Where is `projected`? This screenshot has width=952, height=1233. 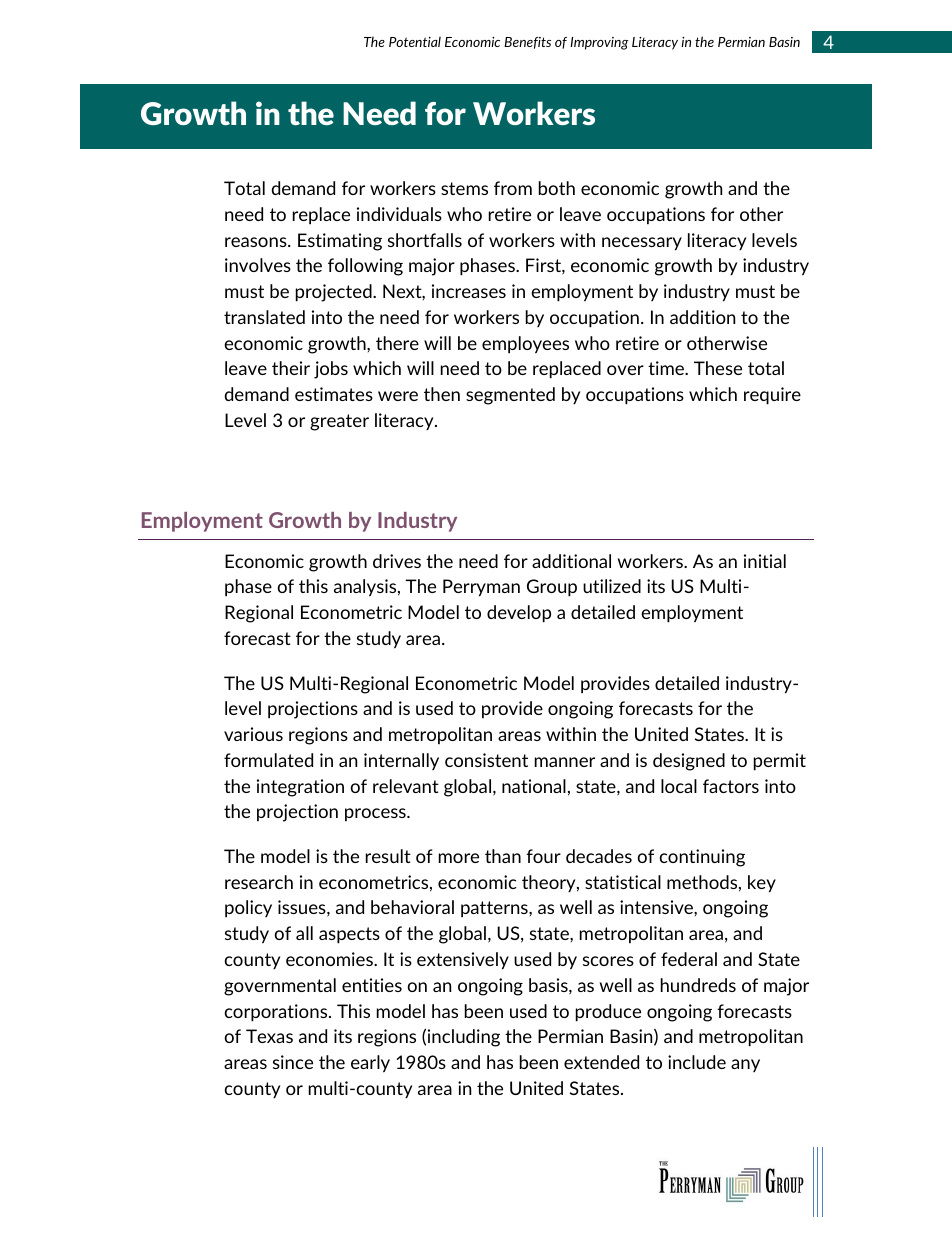
projected is located at coordinates (335, 293).
